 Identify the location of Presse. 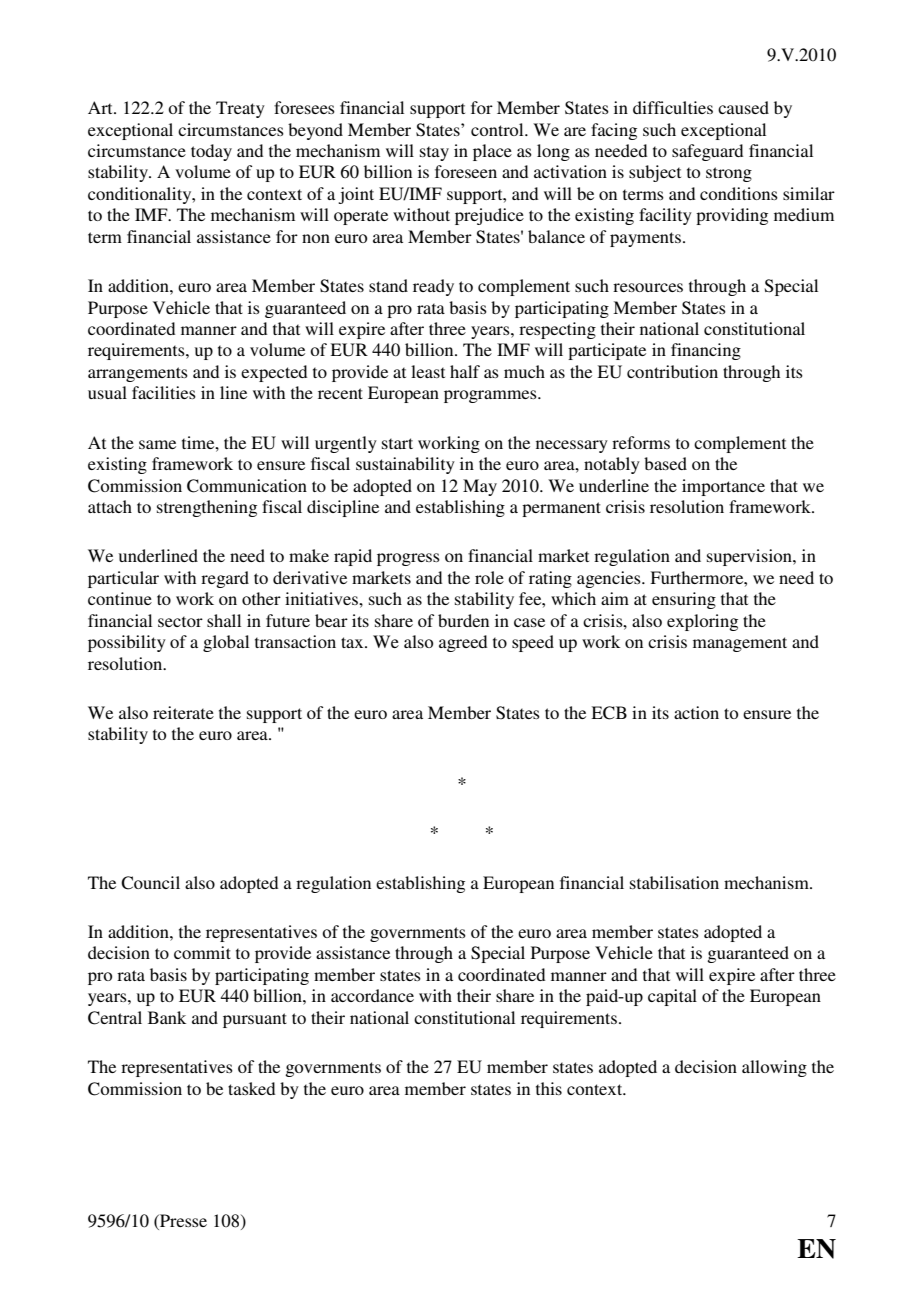
(182, 1222).
